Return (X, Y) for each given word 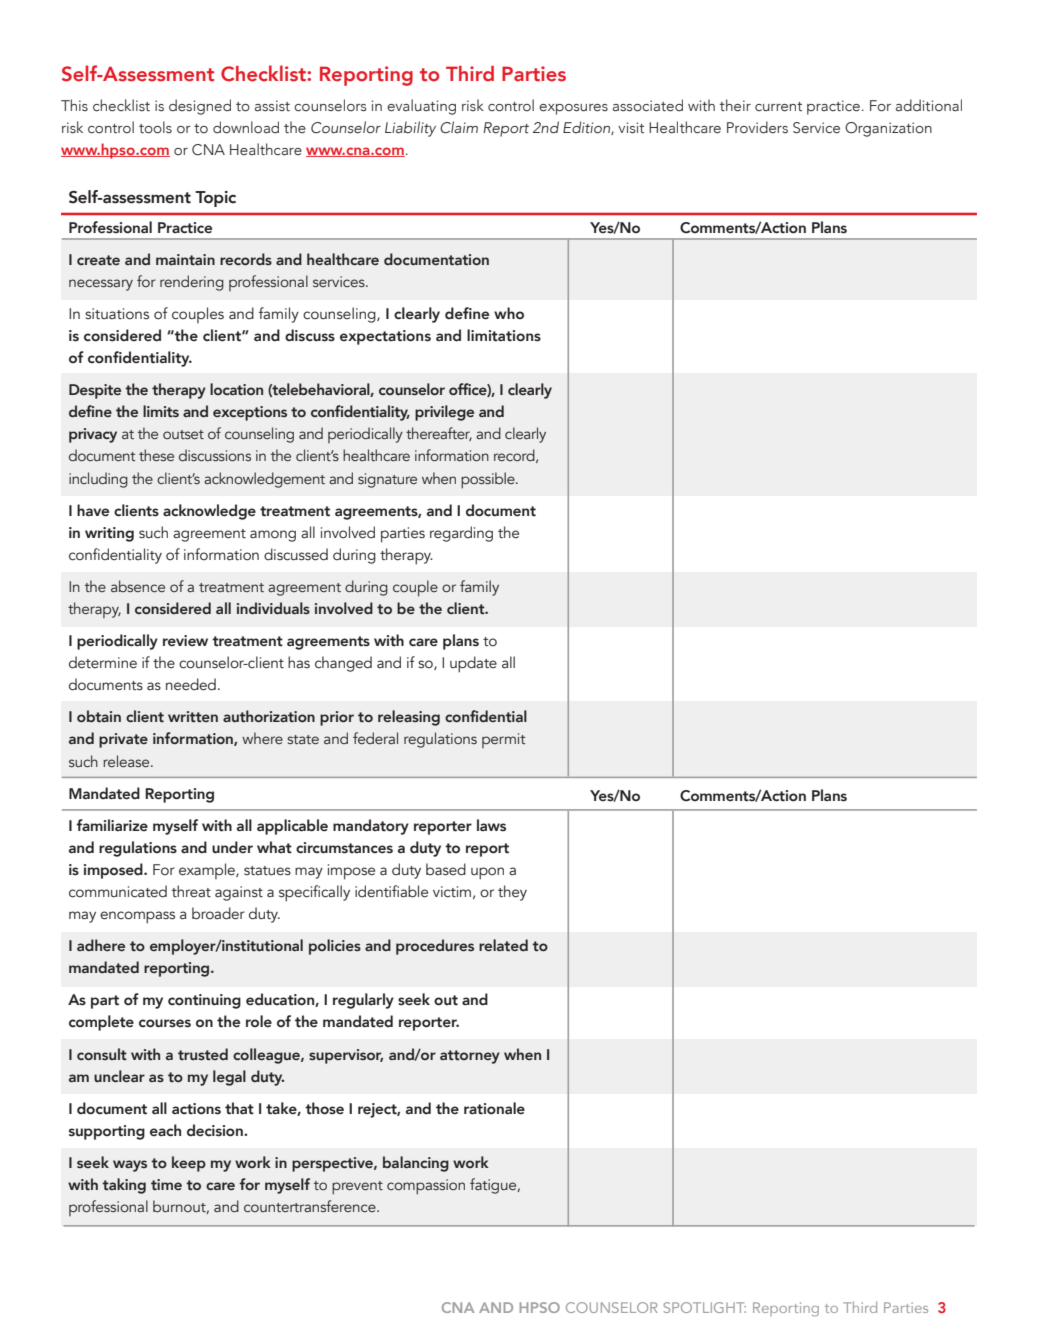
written (193, 717)
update (473, 664)
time (166, 1184)
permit (504, 740)
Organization (888, 129)
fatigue (494, 1186)
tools (155, 127)
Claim (459, 127)
